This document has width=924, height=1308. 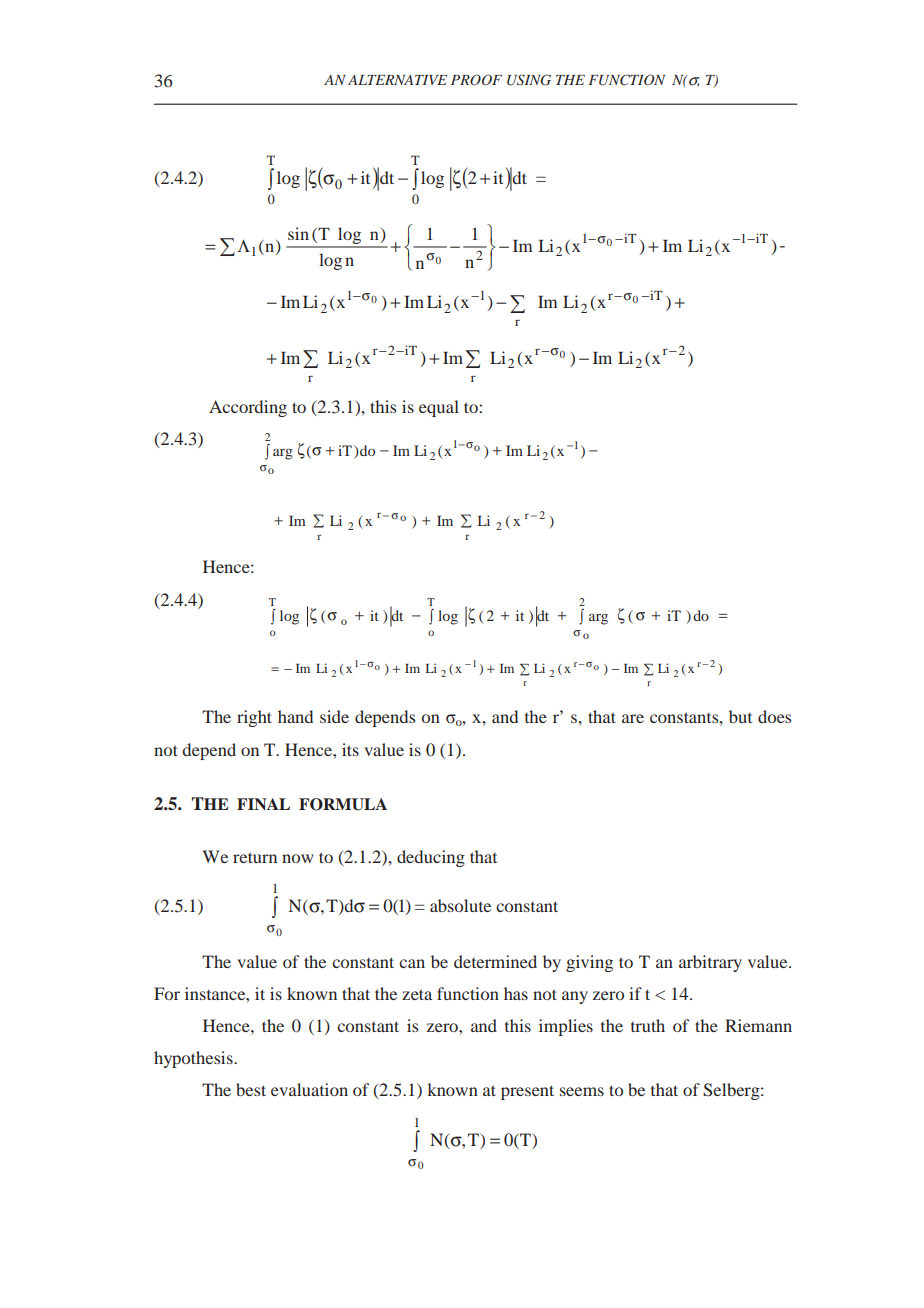 What do you see at coordinates (774, 716) in the document?
I see `does` at bounding box center [774, 716].
